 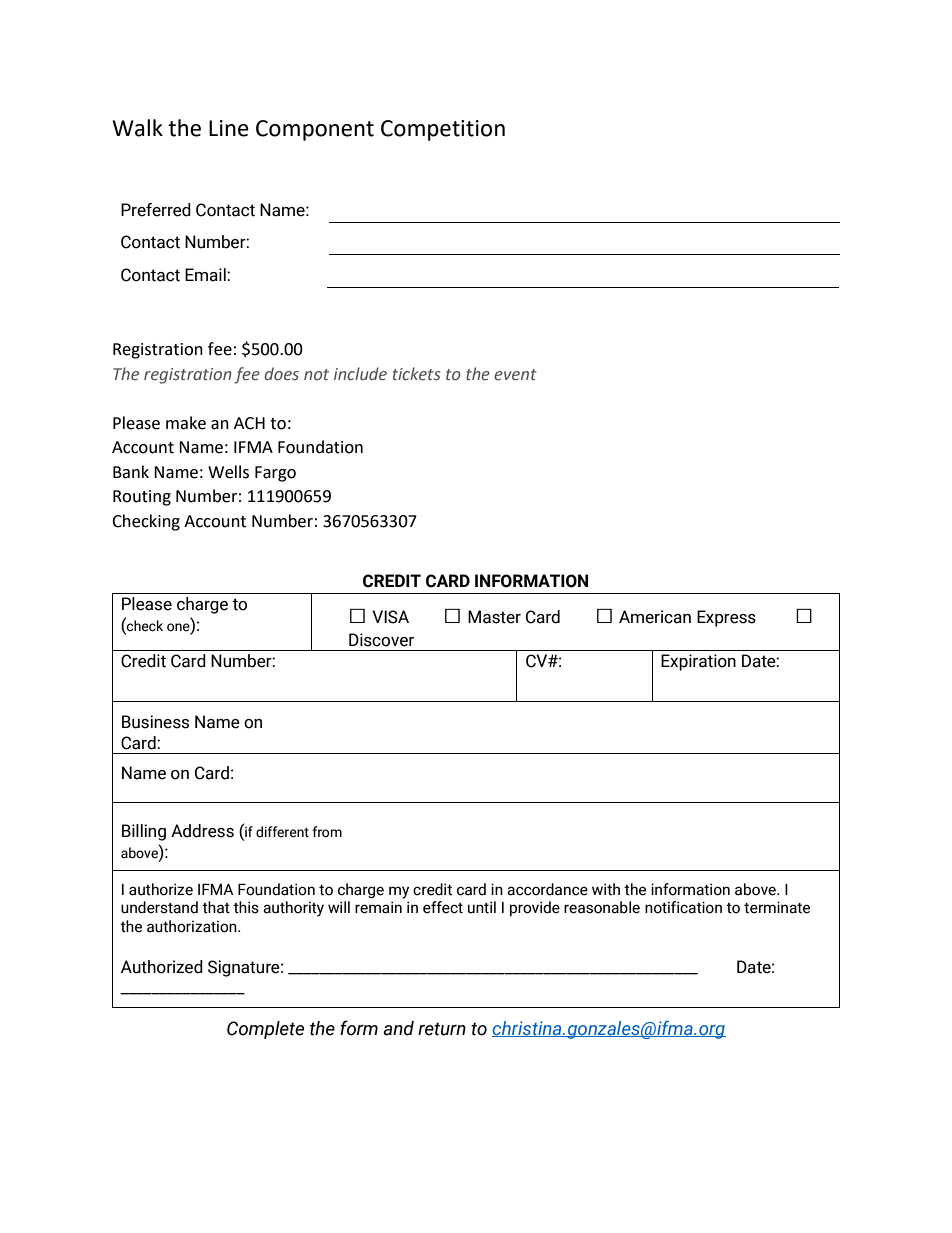 What do you see at coordinates (142, 498) in the document?
I see `Routing` at bounding box center [142, 498].
